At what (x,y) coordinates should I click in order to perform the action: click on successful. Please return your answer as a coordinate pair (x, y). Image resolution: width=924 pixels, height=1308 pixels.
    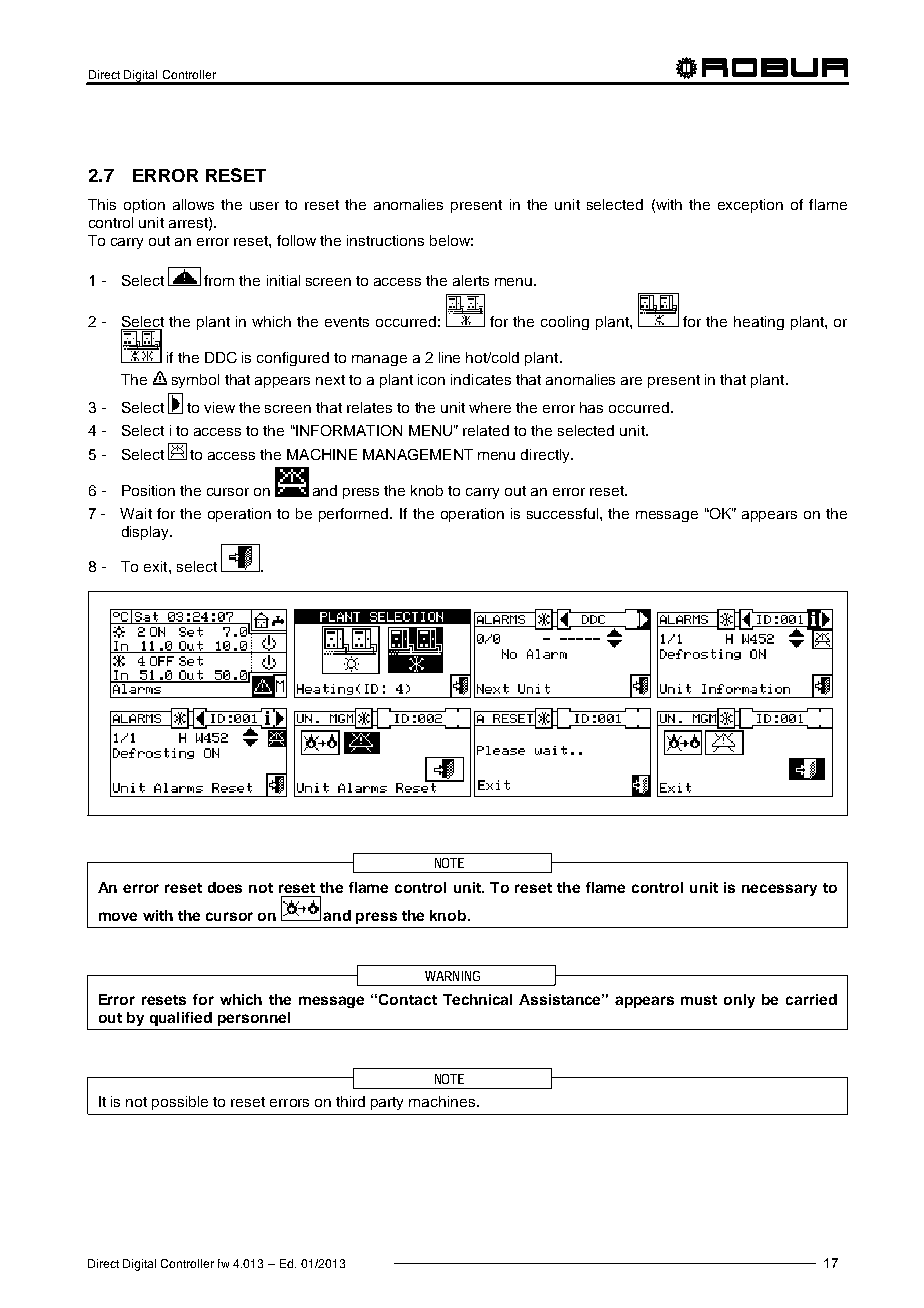
    Looking at the image, I should click on (562, 513).
